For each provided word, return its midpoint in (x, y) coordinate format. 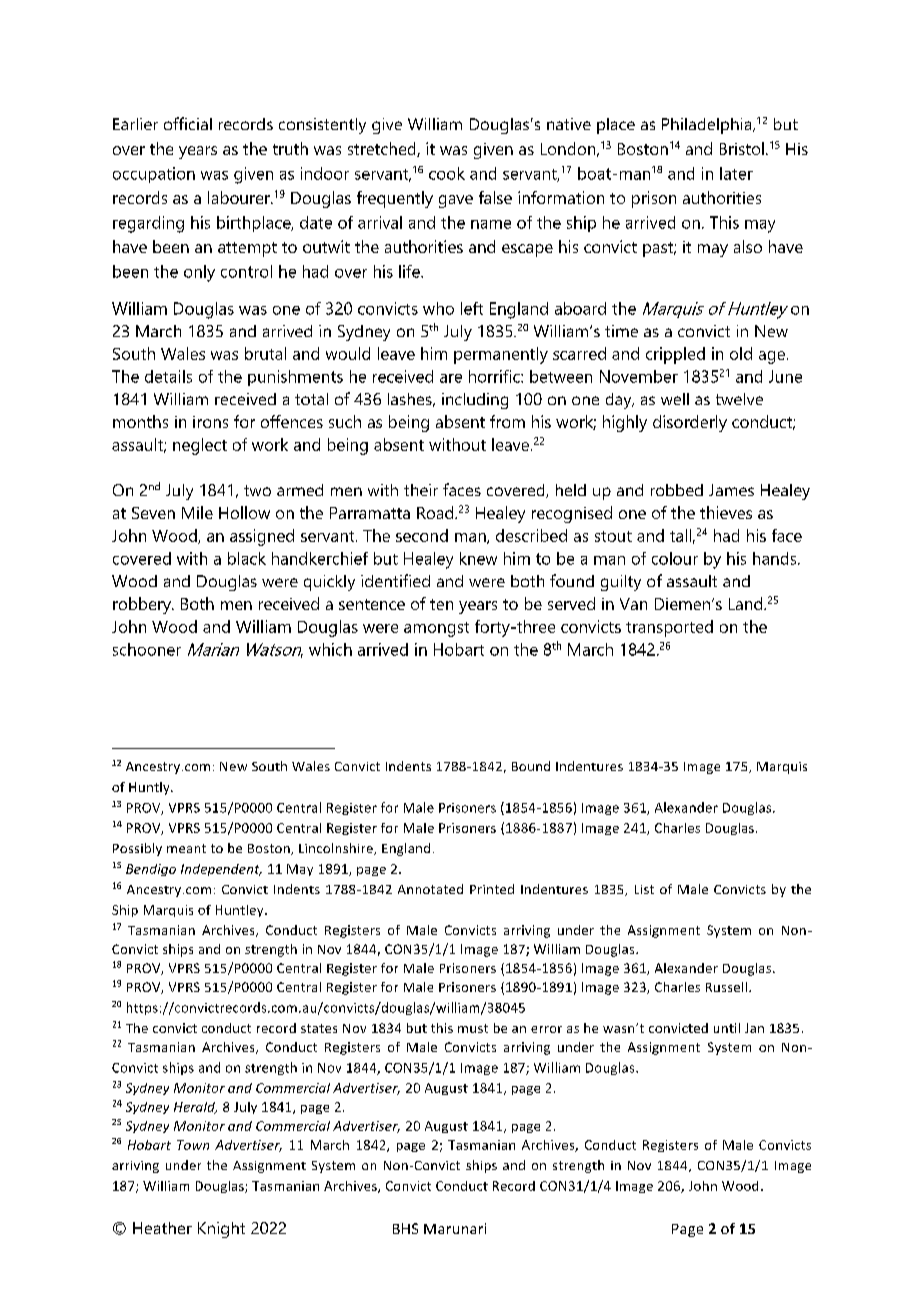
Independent (221, 870)
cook (447, 173)
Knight (221, 1230)
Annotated (430, 889)
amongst (436, 629)
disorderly (690, 423)
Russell (726, 987)
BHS (405, 1228)
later (736, 173)
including (475, 401)
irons (210, 422)
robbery (143, 605)
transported (669, 628)
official (188, 123)
